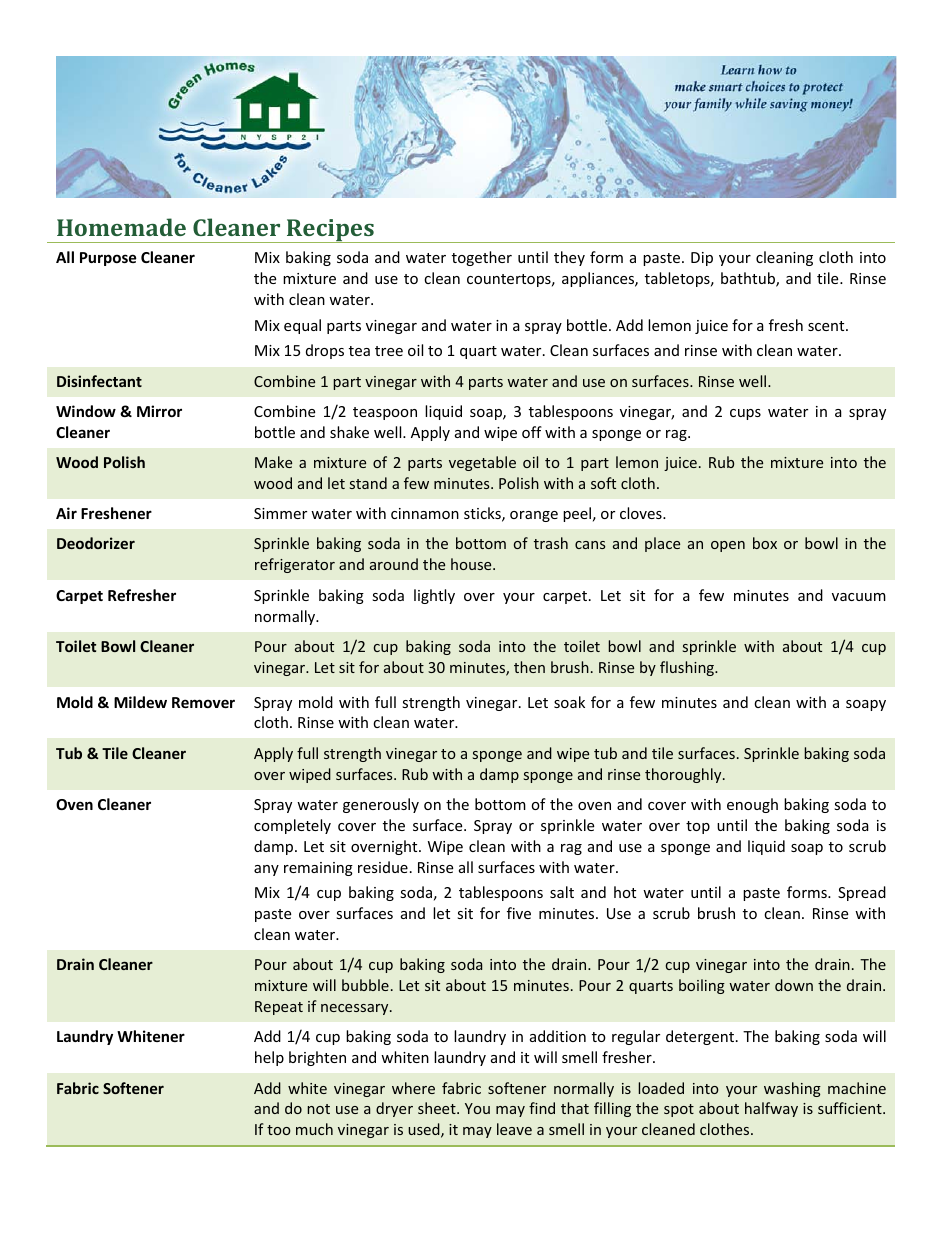 The image size is (952, 1233). Describe the element at coordinates (472, 564) in the screenshot. I see `house` at that location.
